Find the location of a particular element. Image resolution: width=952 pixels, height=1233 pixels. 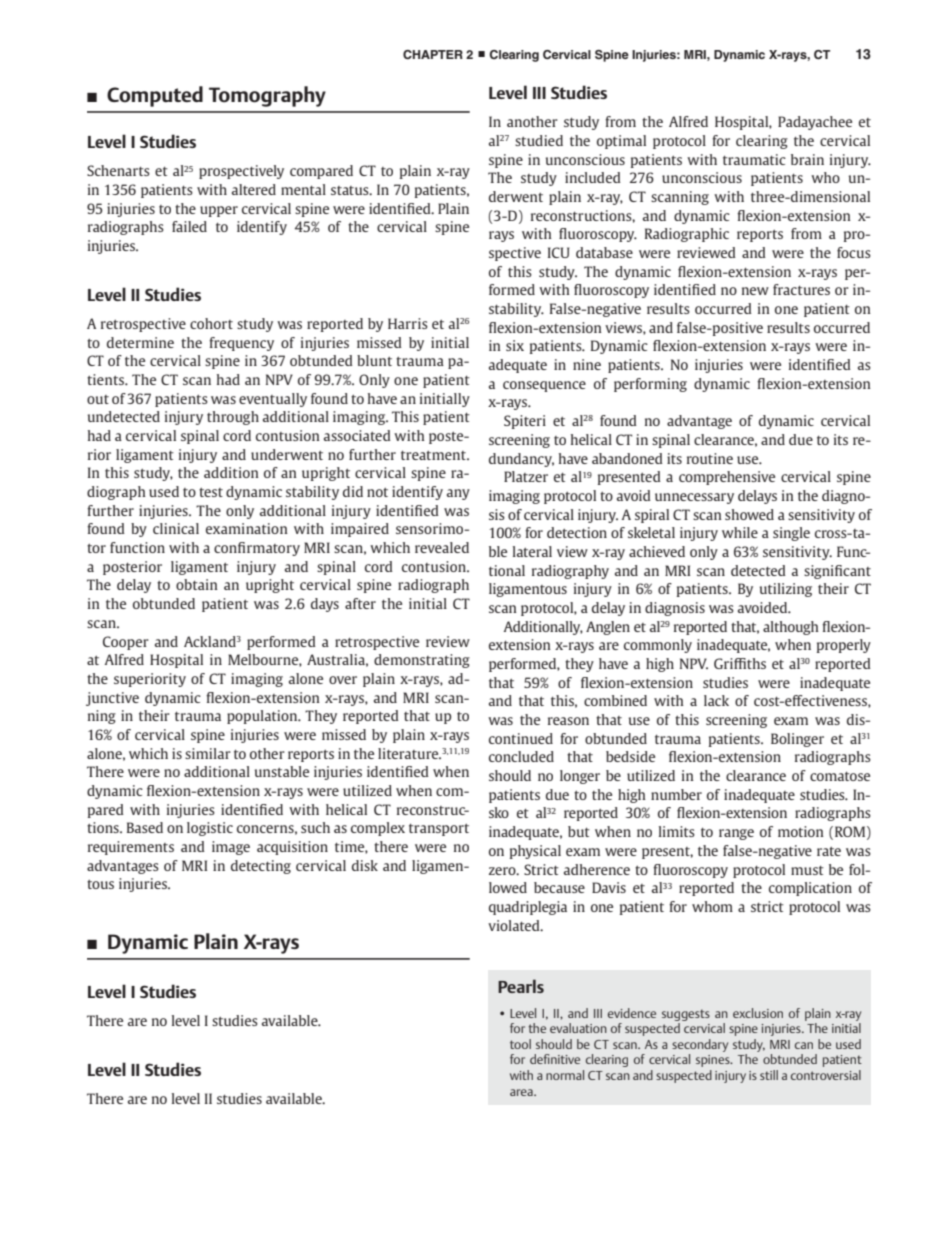

Tomography is located at coordinates (267, 96).
